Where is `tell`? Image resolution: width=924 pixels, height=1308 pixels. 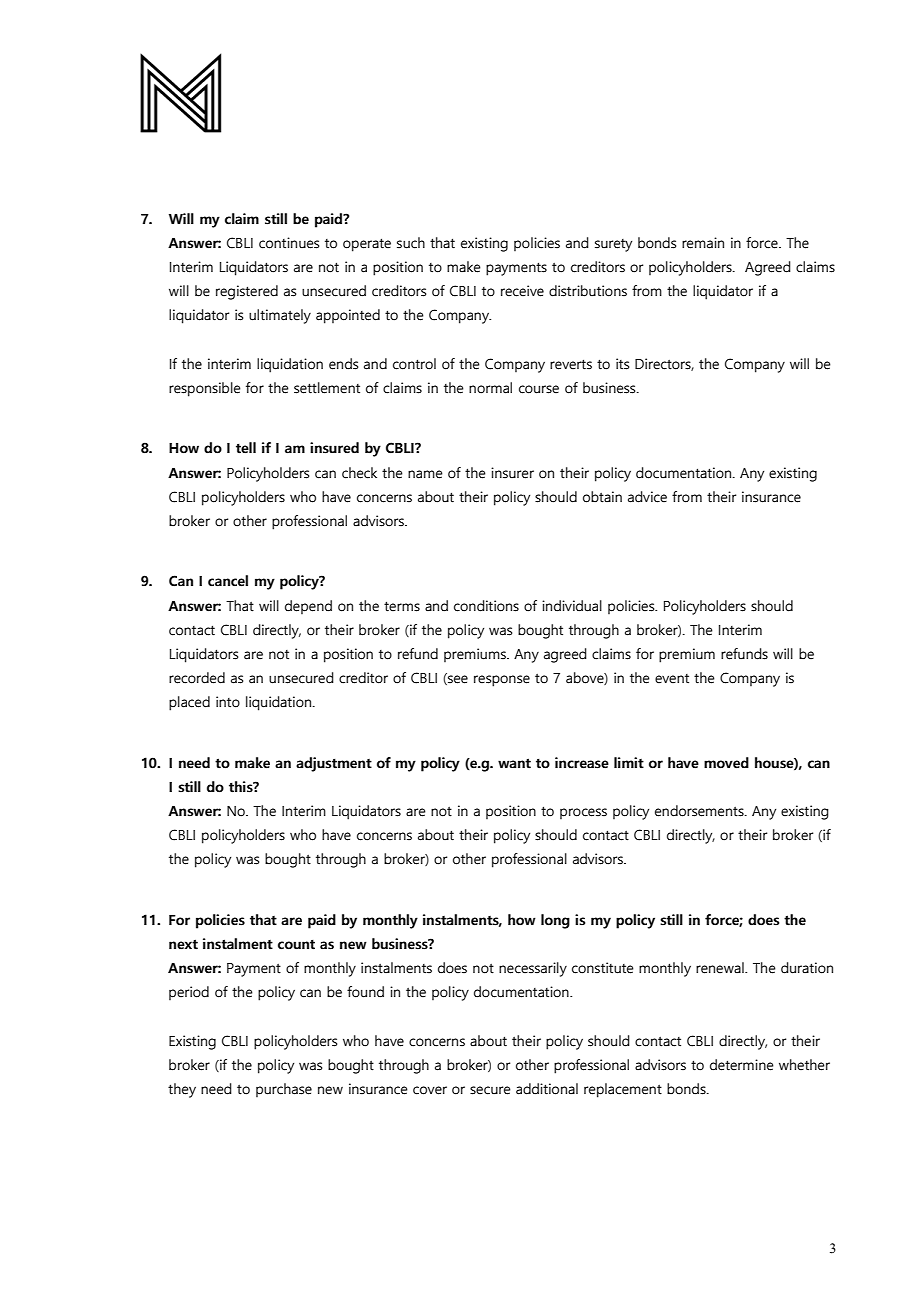 tell is located at coordinates (246, 448).
